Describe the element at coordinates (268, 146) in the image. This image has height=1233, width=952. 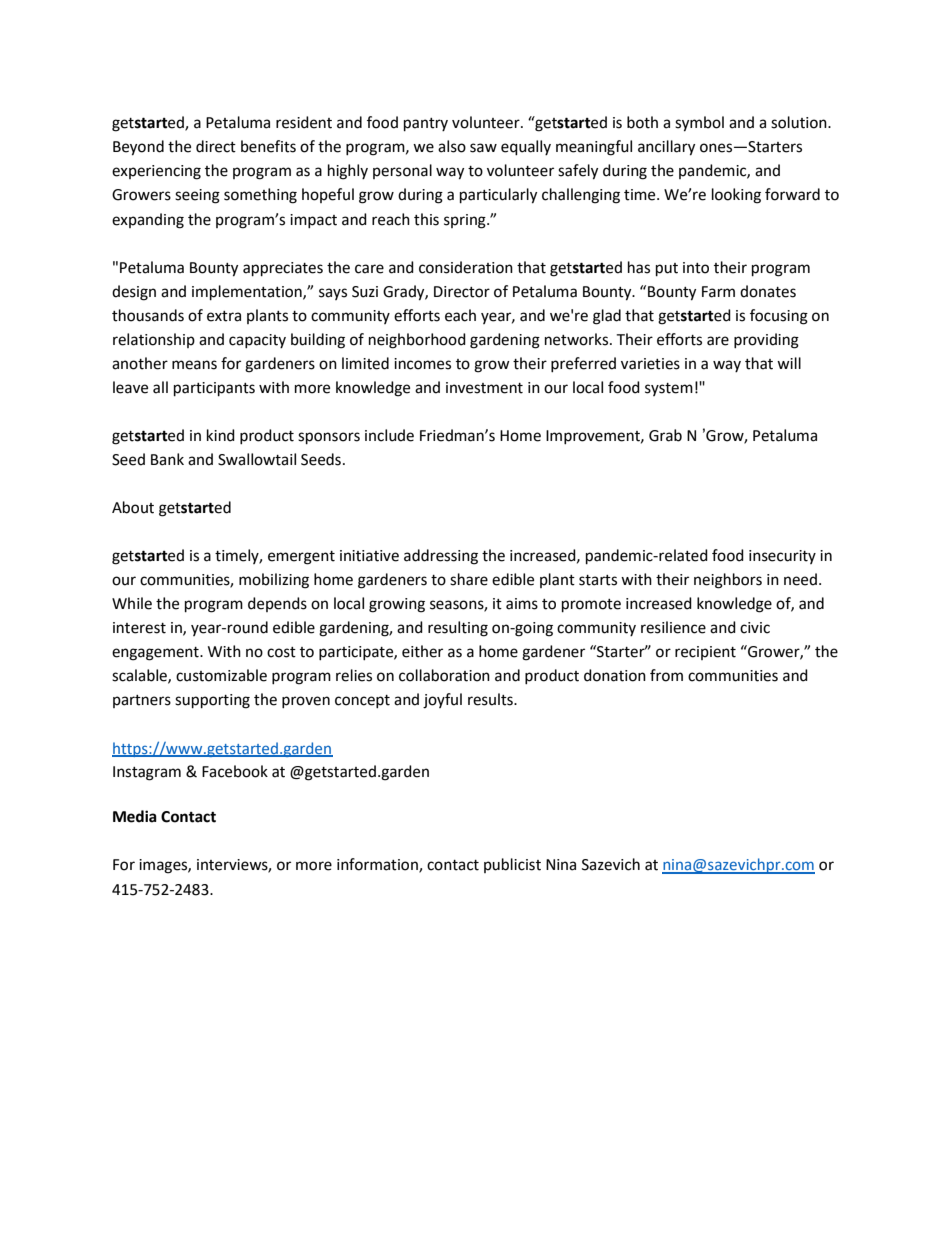
I see `benefits` at that location.
